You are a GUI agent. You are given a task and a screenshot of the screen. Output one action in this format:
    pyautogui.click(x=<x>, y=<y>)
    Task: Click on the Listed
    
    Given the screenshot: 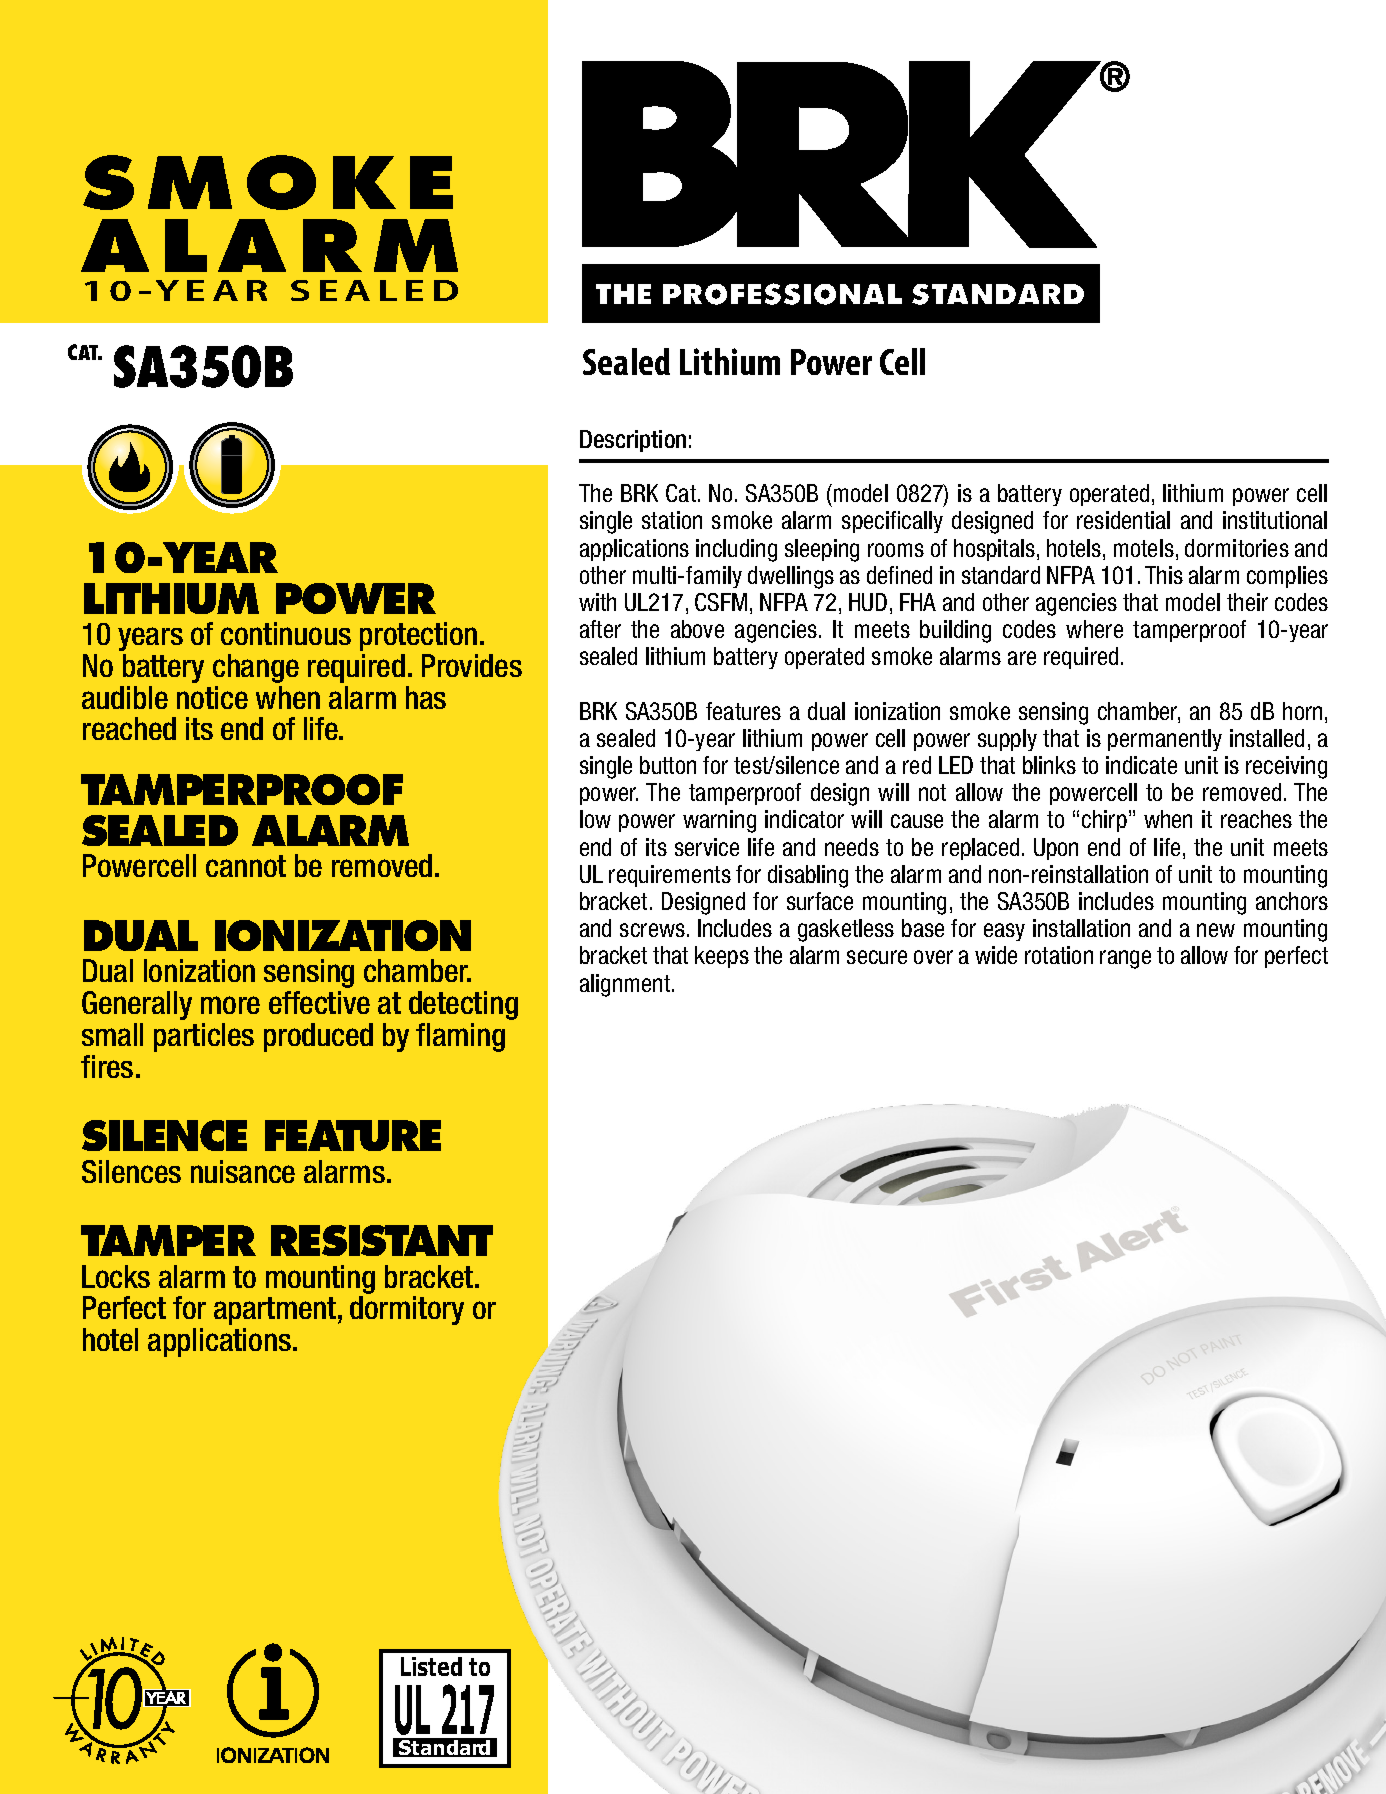 What is the action you would take?
    pyautogui.click(x=431, y=1666)
